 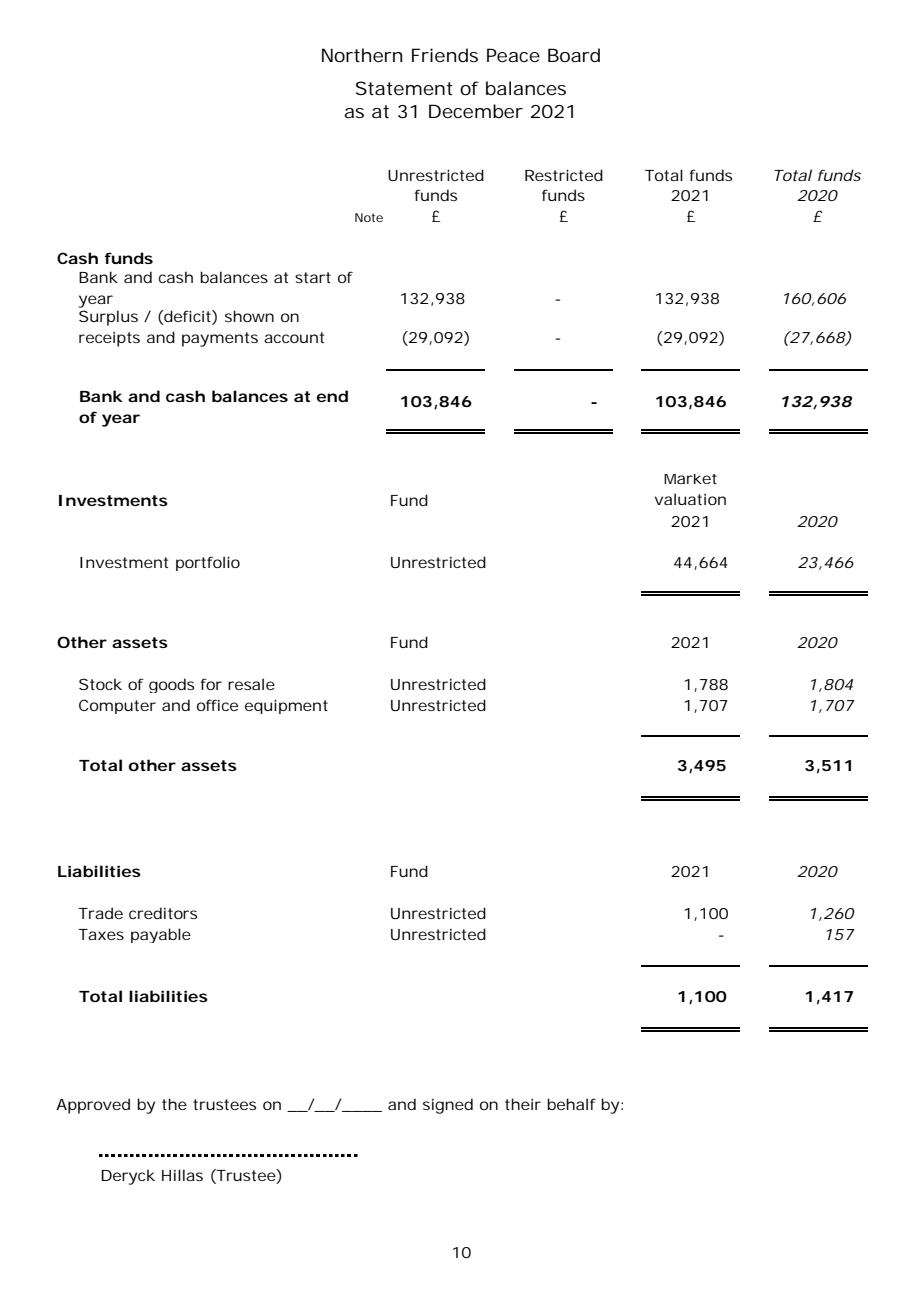 I want to click on resale, so click(x=251, y=684).
